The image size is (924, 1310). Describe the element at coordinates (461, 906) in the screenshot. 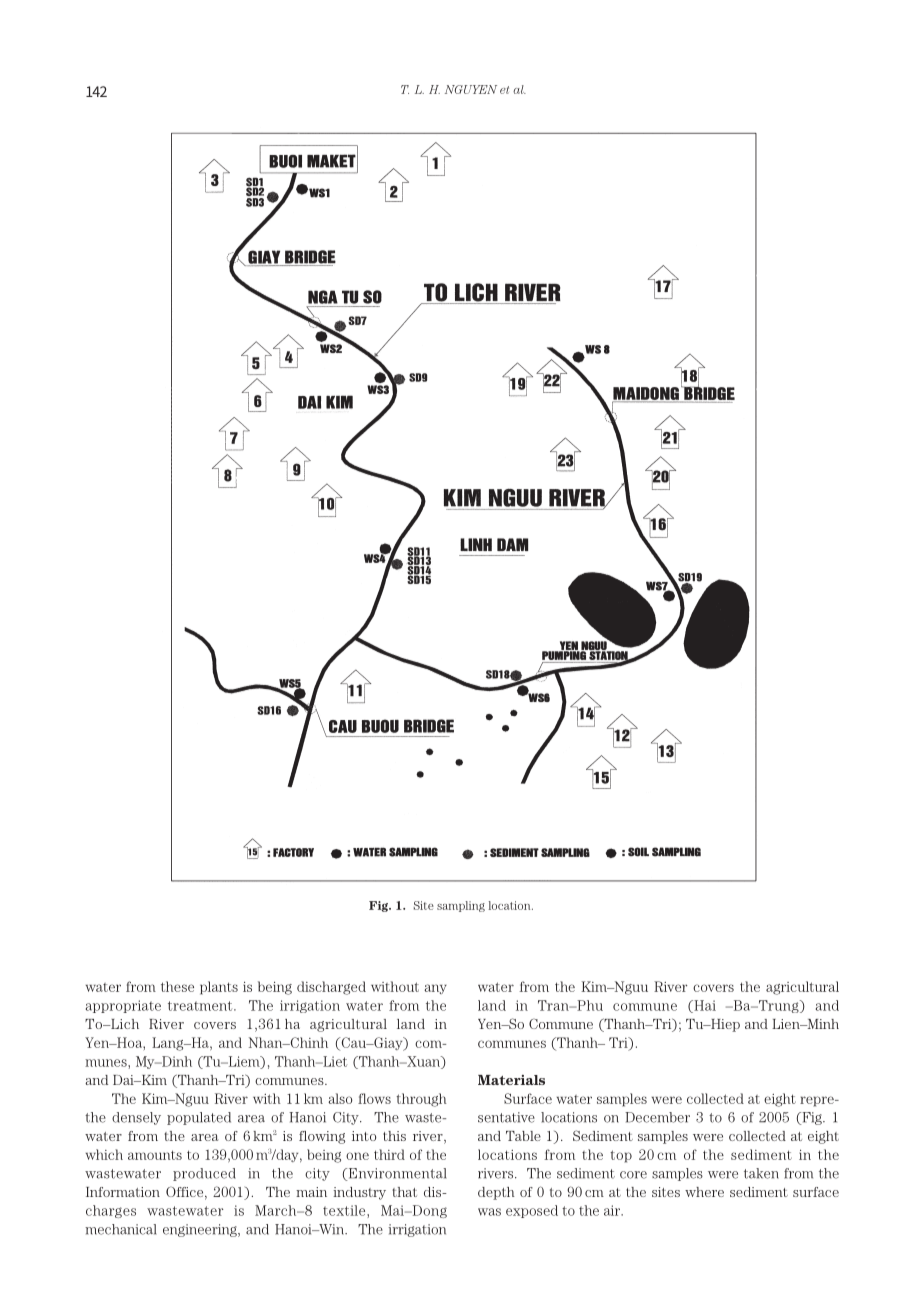

I see `sampling` at that location.
